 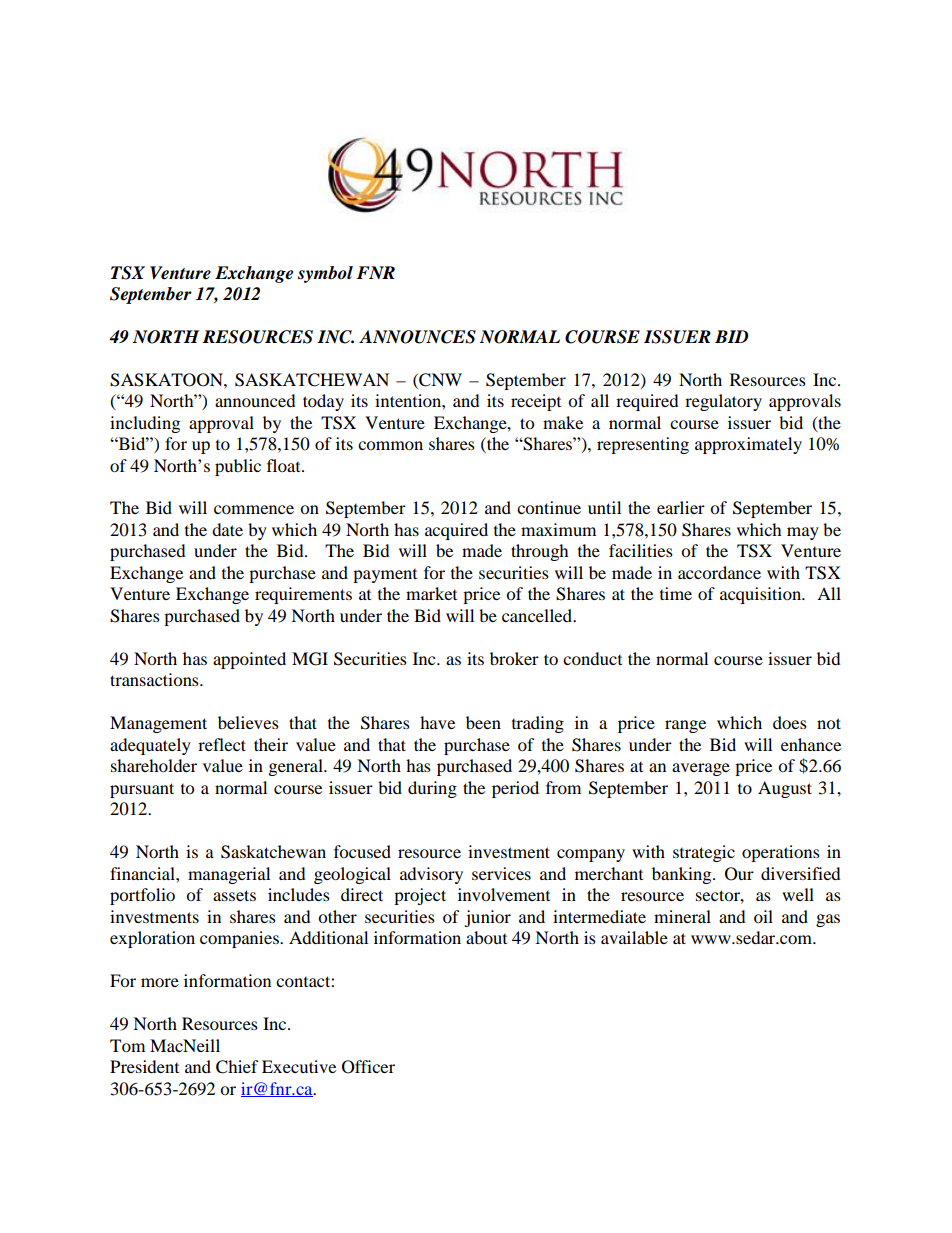 What do you see at coordinates (549, 507) in the document?
I see `continue` at bounding box center [549, 507].
